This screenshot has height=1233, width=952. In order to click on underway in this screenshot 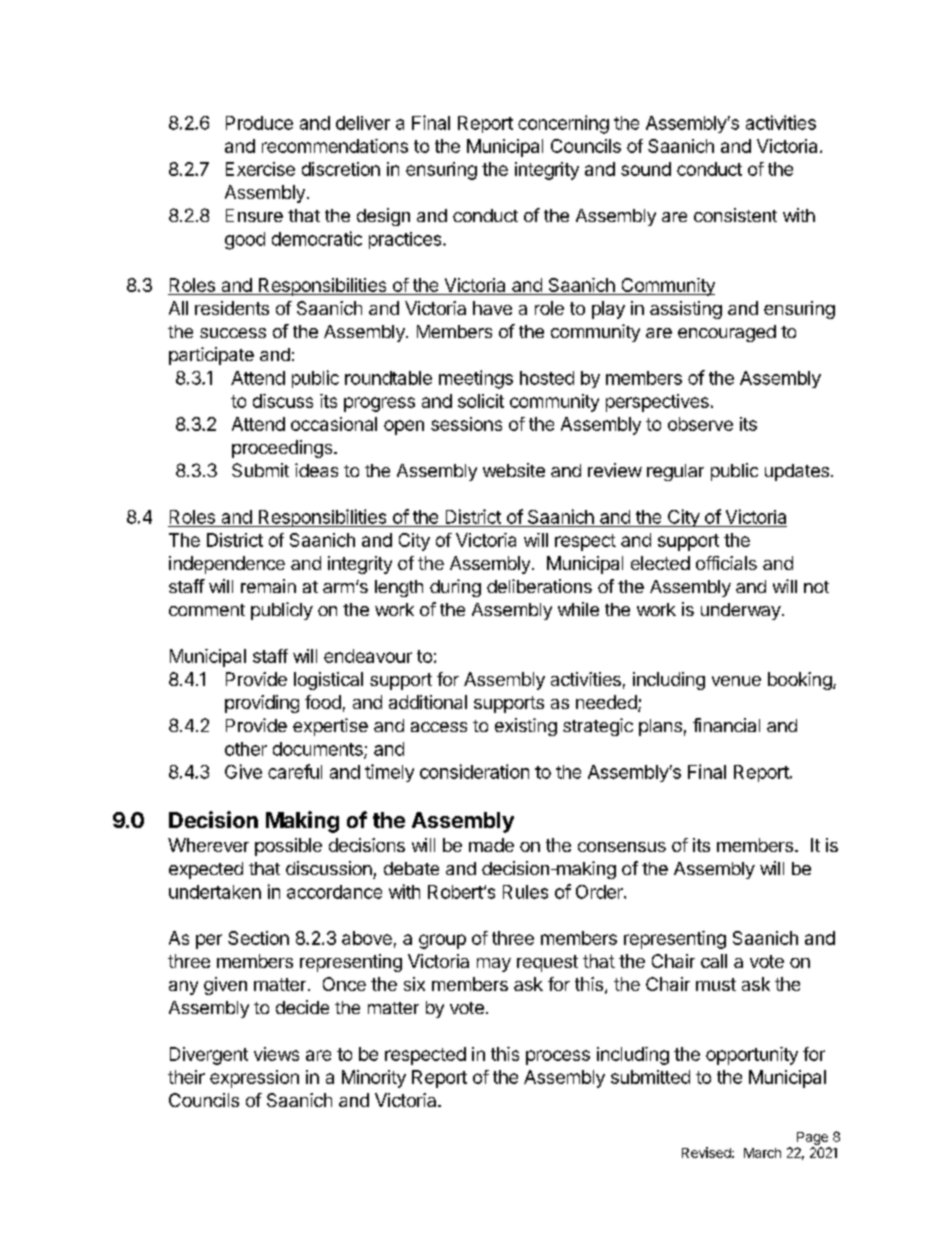, I will do `click(741, 611)`.
